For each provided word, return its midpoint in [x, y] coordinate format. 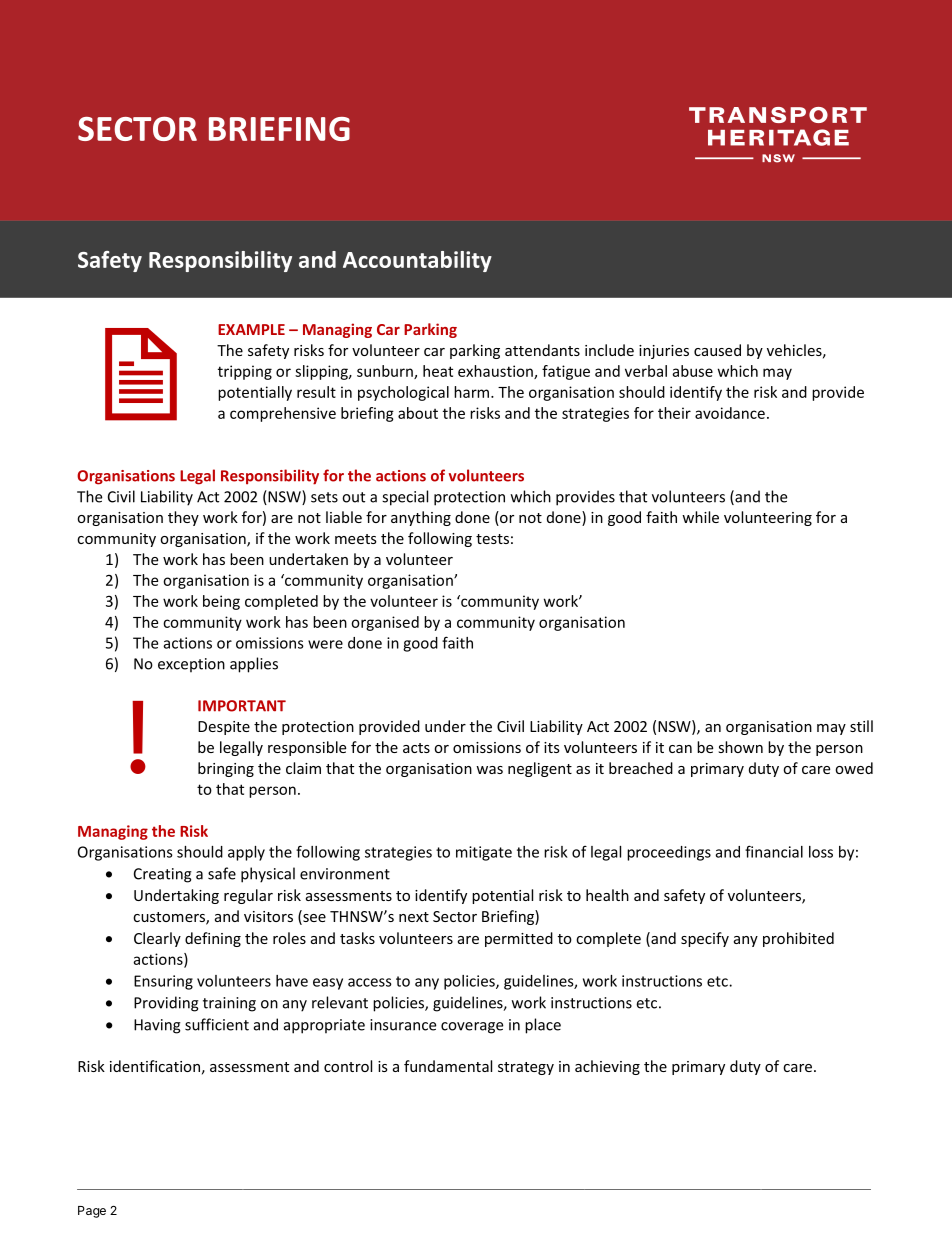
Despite [224, 728]
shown [740, 747]
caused [717, 350]
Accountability [417, 261]
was [489, 770]
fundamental [448, 1066]
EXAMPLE [251, 329]
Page [92, 1212]
